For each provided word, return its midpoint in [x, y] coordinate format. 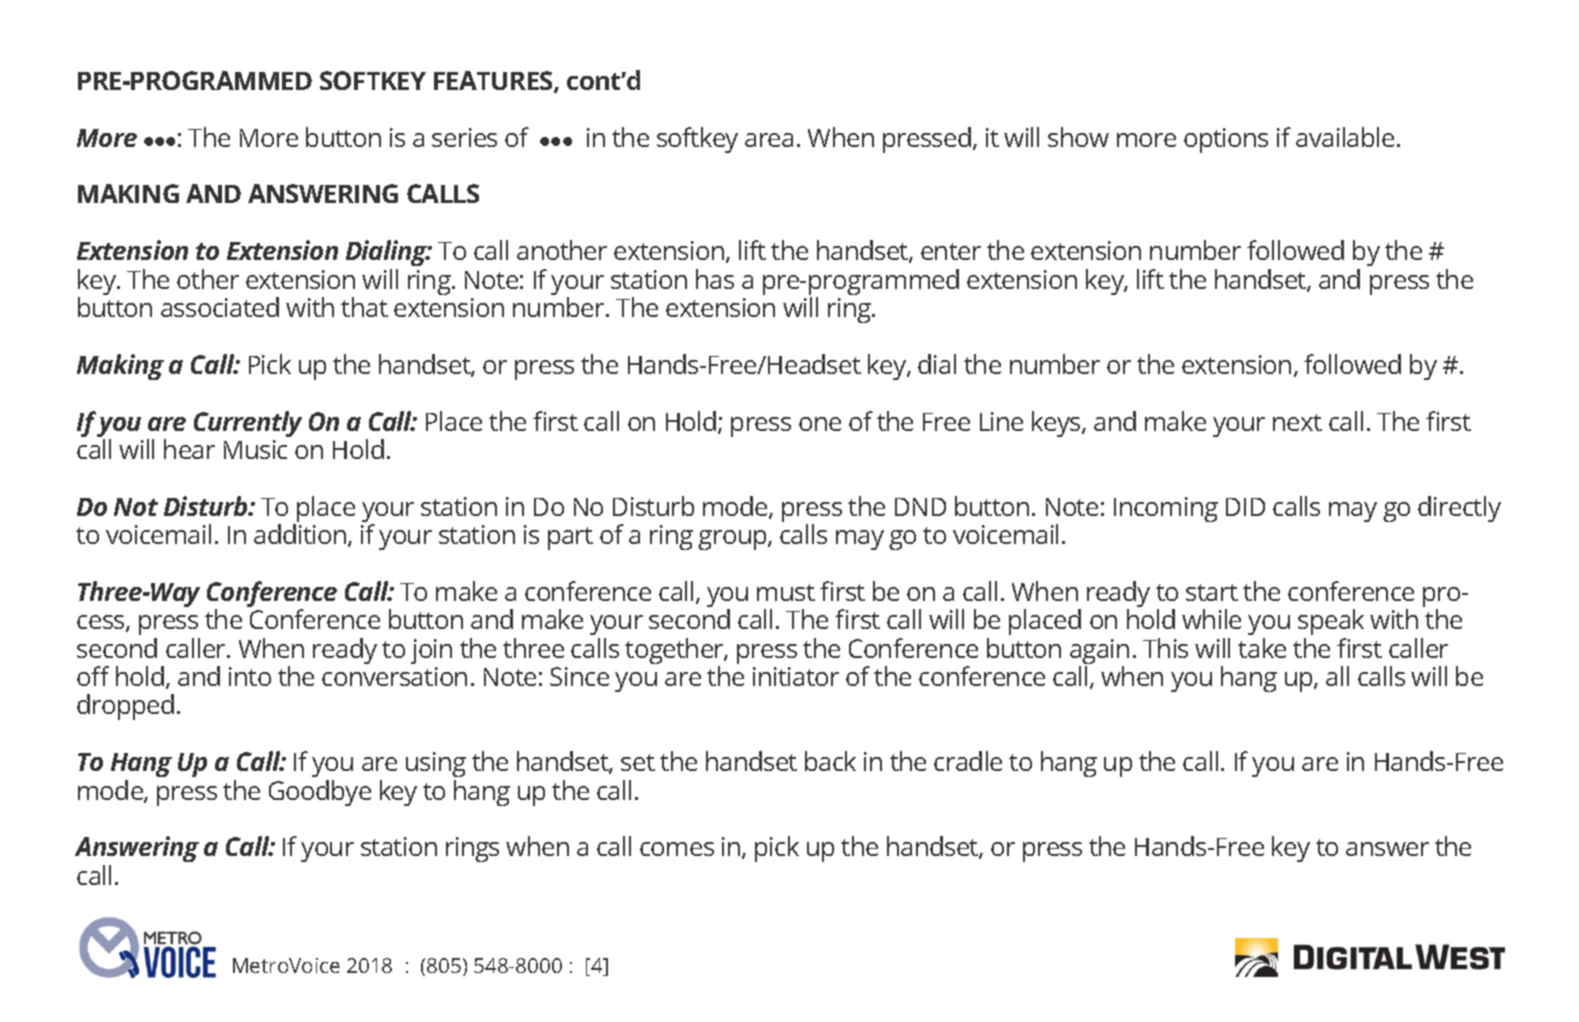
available [1345, 137]
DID [1245, 507]
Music [255, 449]
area [769, 140]
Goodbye [320, 793]
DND [920, 507]
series [464, 137]
